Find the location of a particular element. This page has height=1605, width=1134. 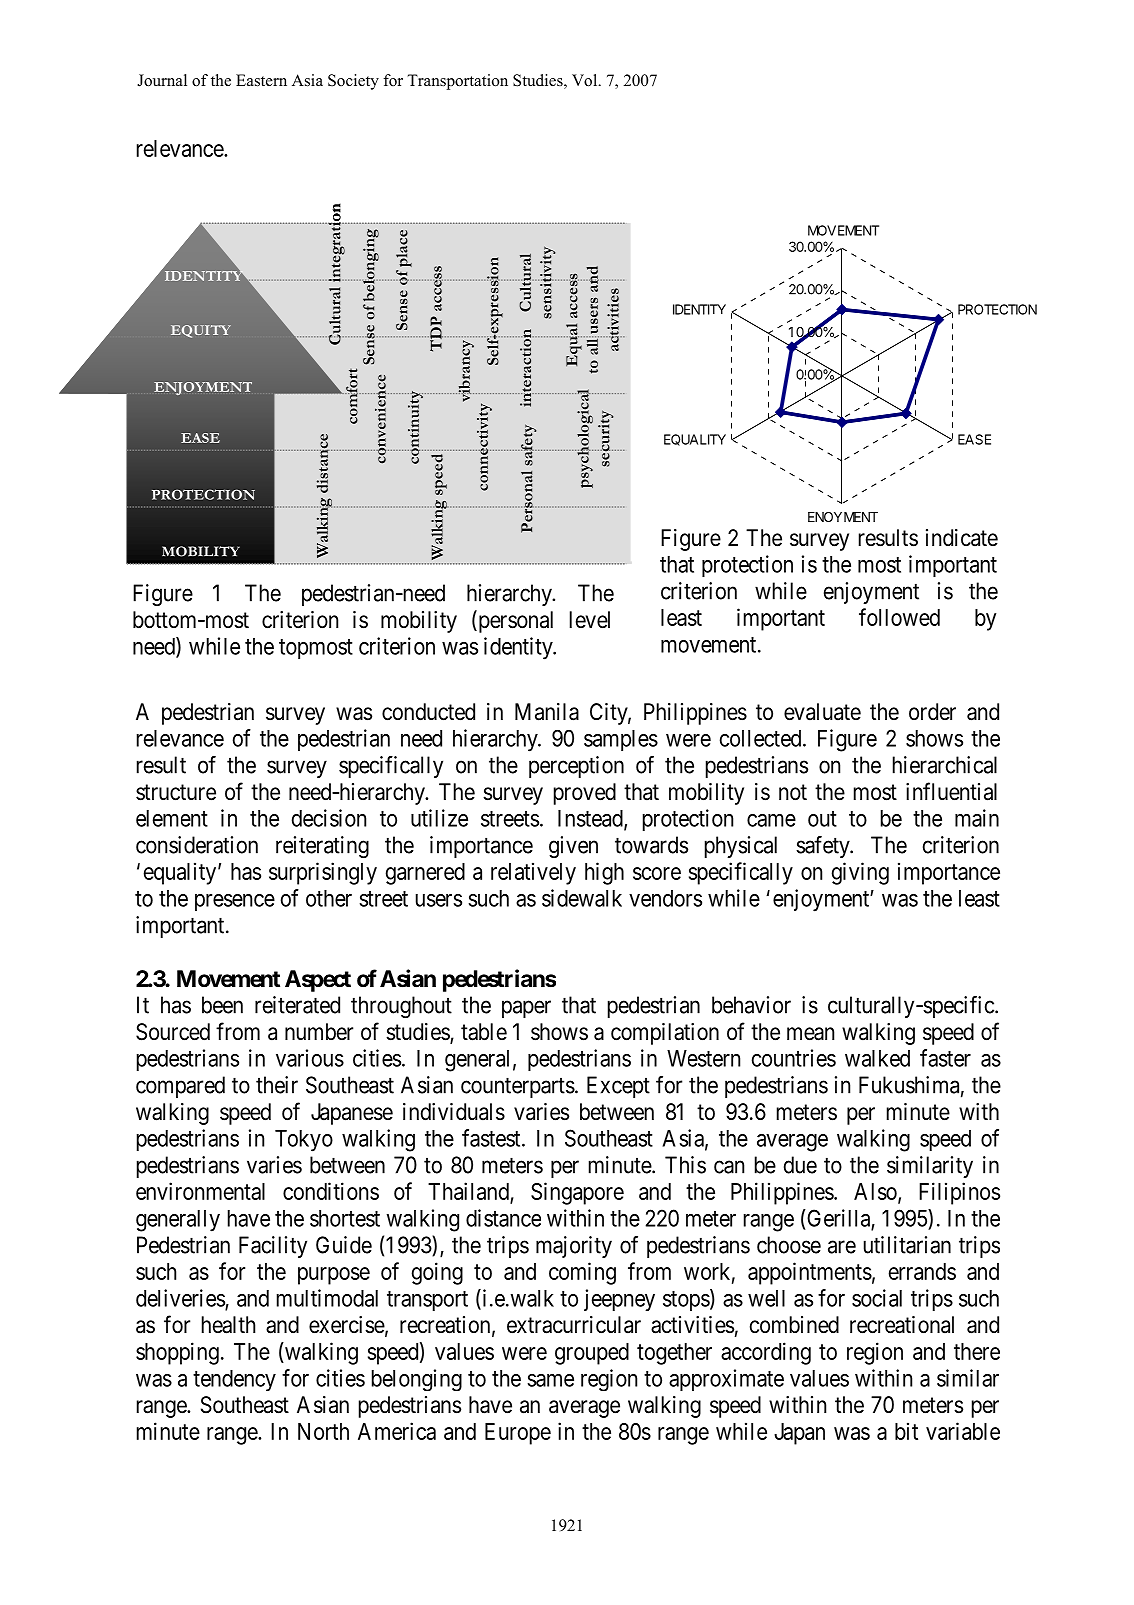

hierarchical is located at coordinates (945, 765).
